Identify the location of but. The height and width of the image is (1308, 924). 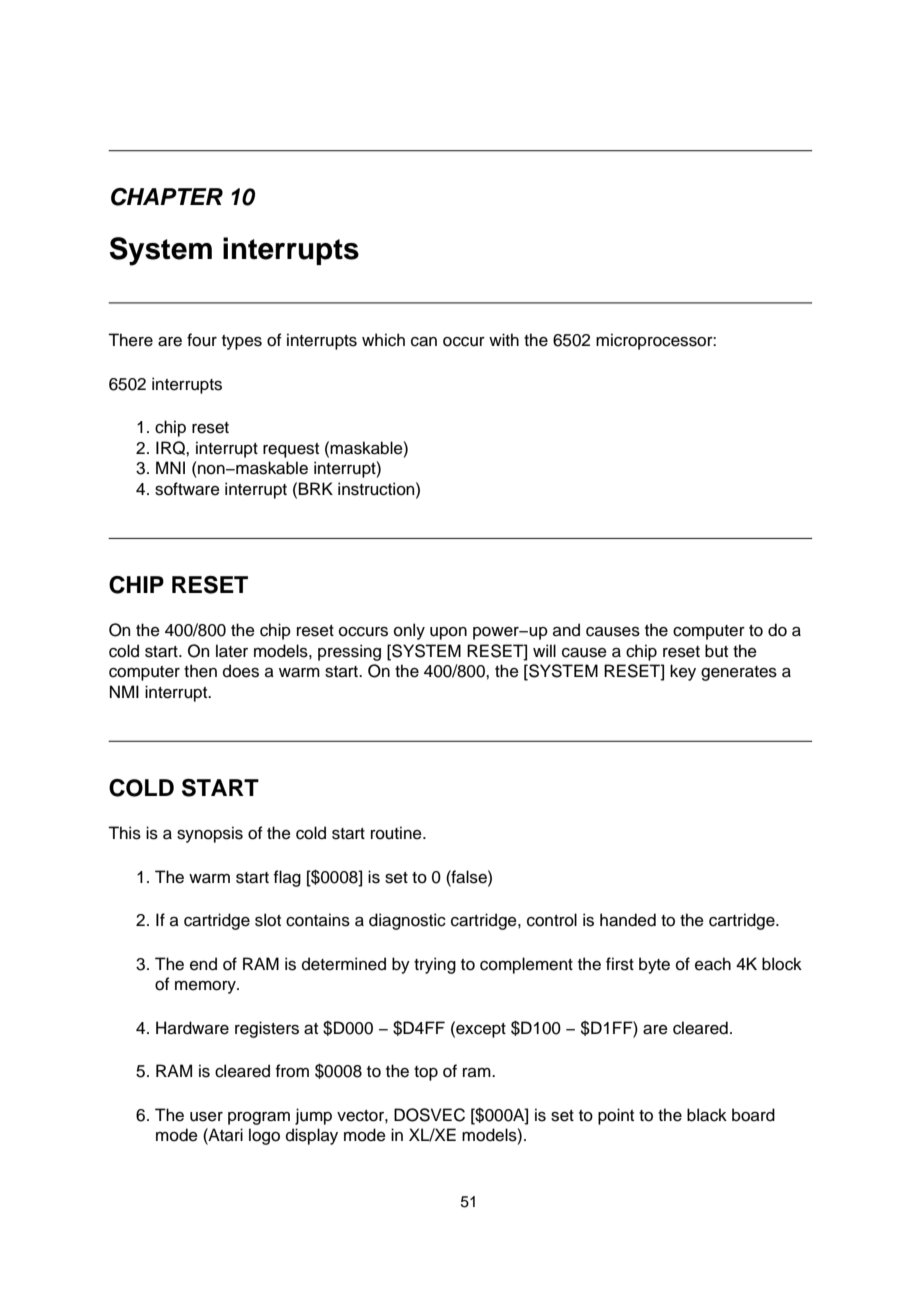
(716, 651).
